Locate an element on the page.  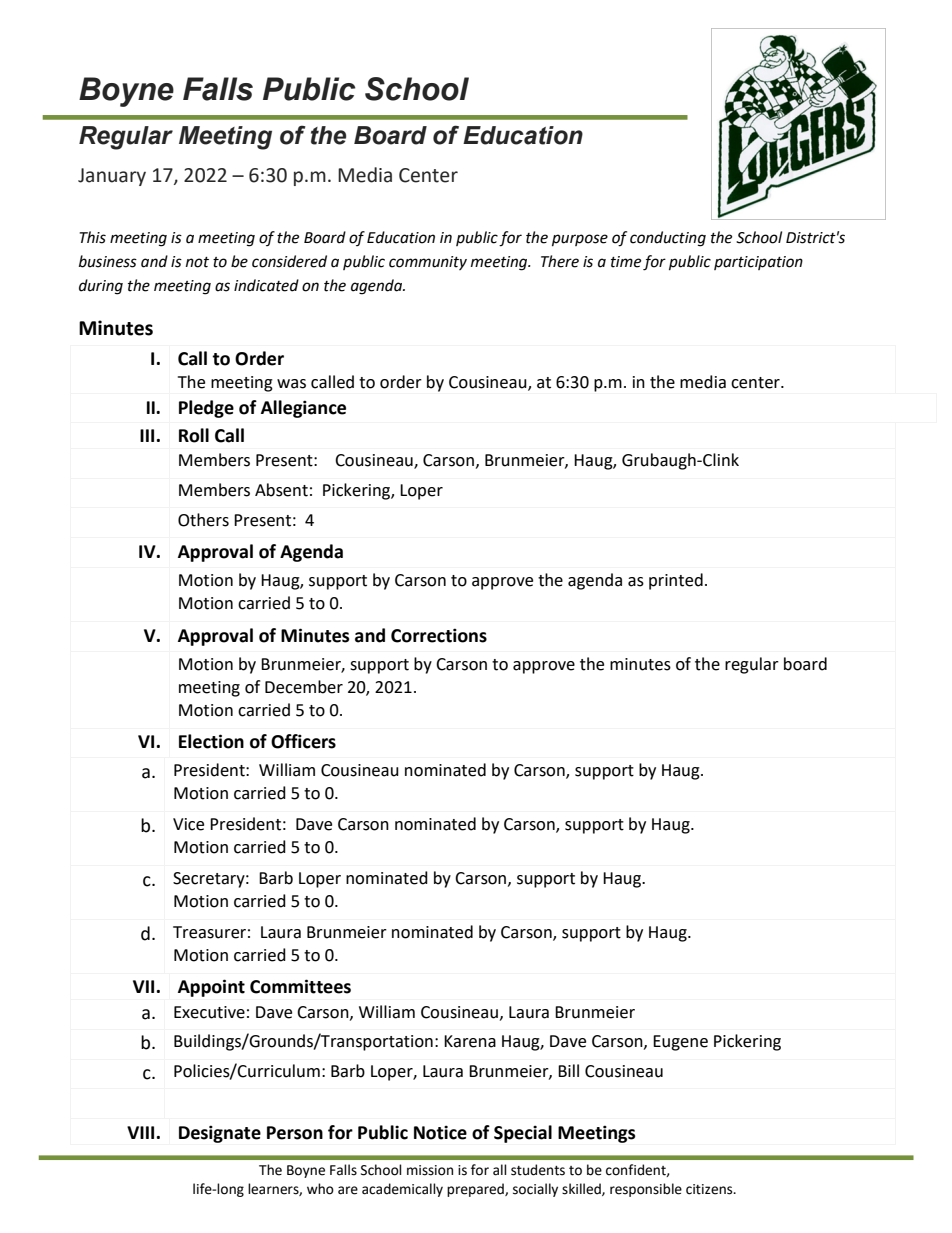
mission is located at coordinates (430, 1170).
